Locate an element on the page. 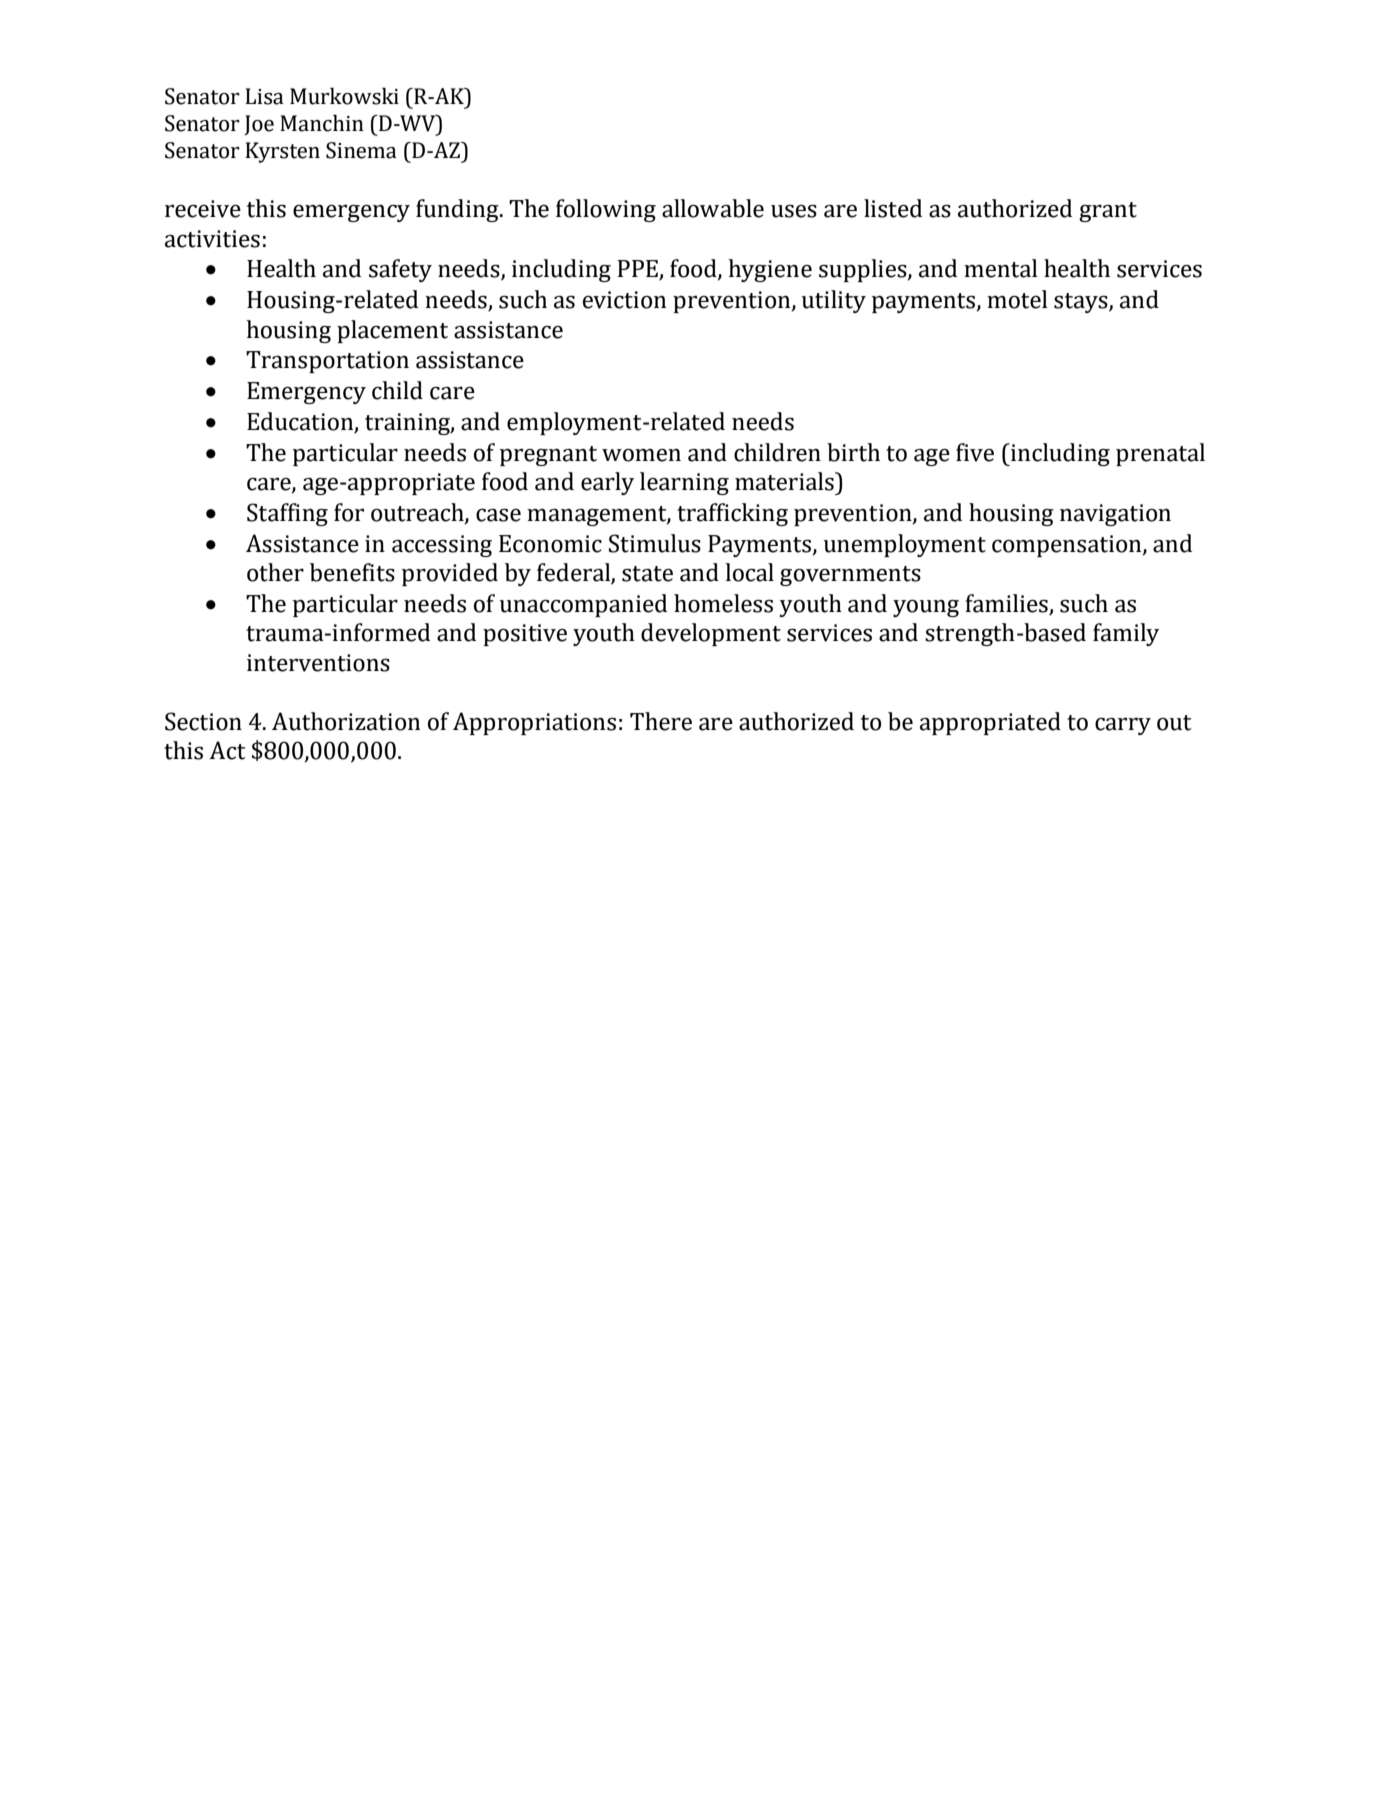 The height and width of the document is (1805, 1394). There is located at coordinates (661, 721).
